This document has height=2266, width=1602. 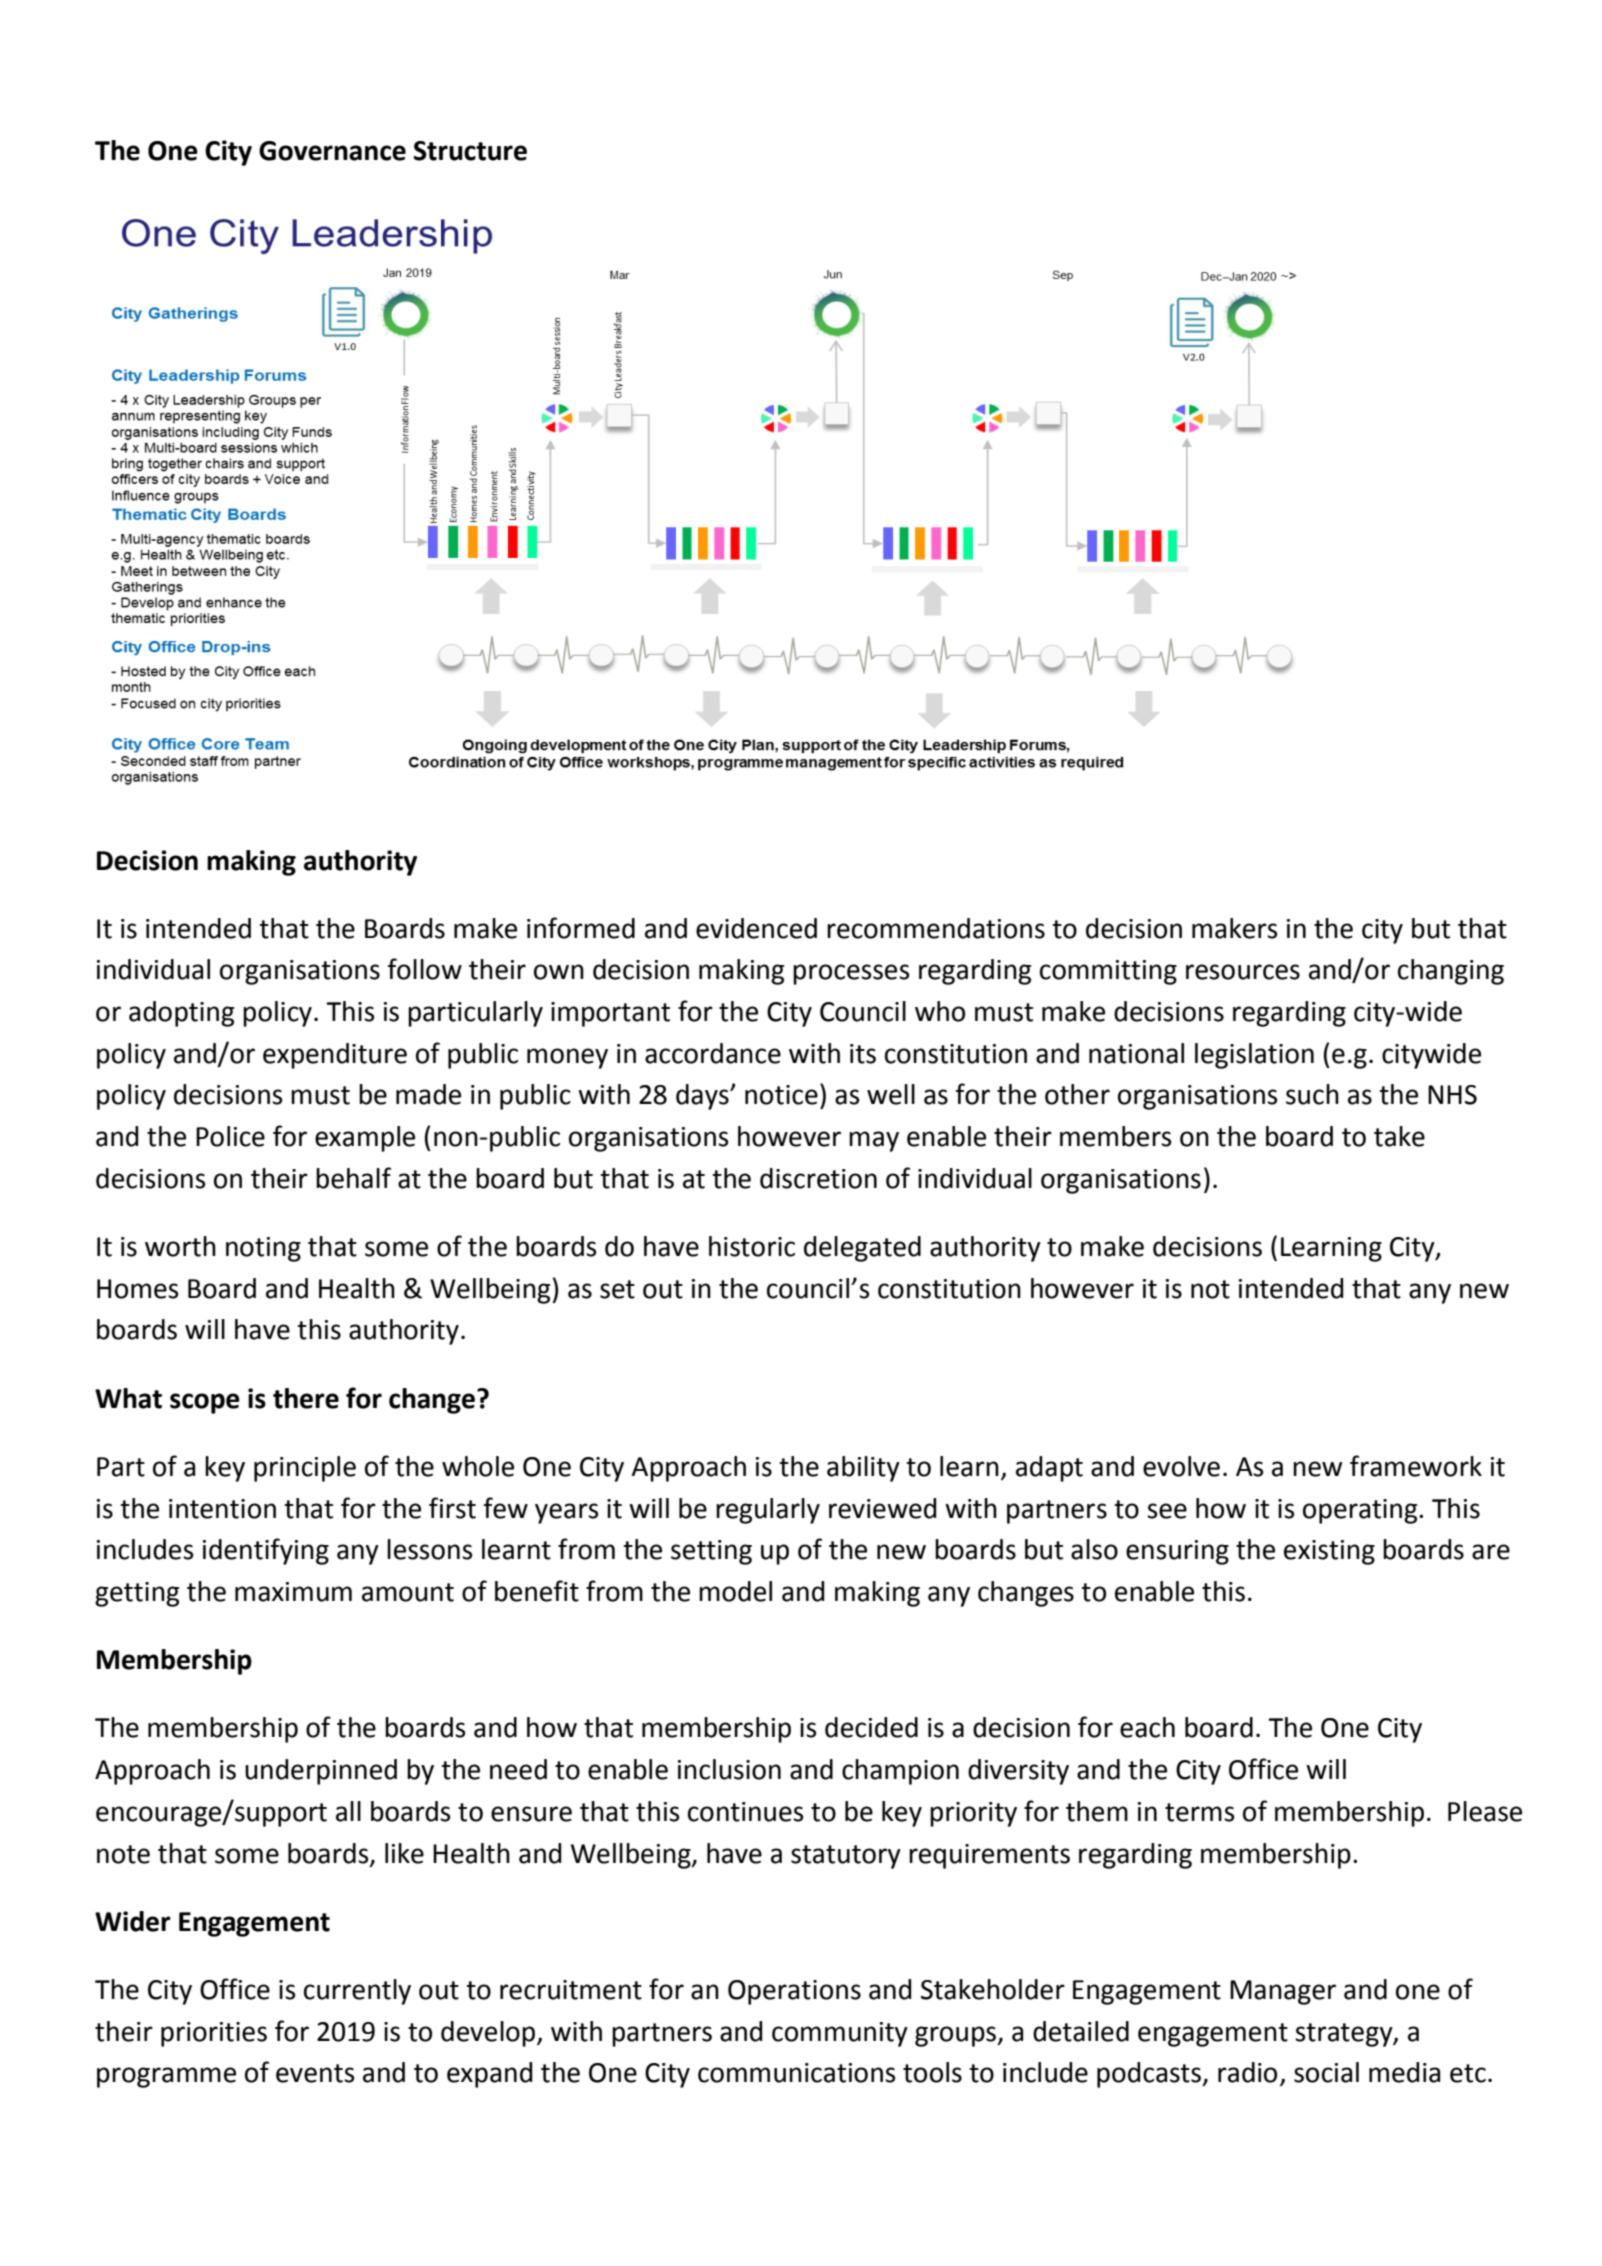 What do you see at coordinates (332, 151) in the document?
I see `Governance` at bounding box center [332, 151].
